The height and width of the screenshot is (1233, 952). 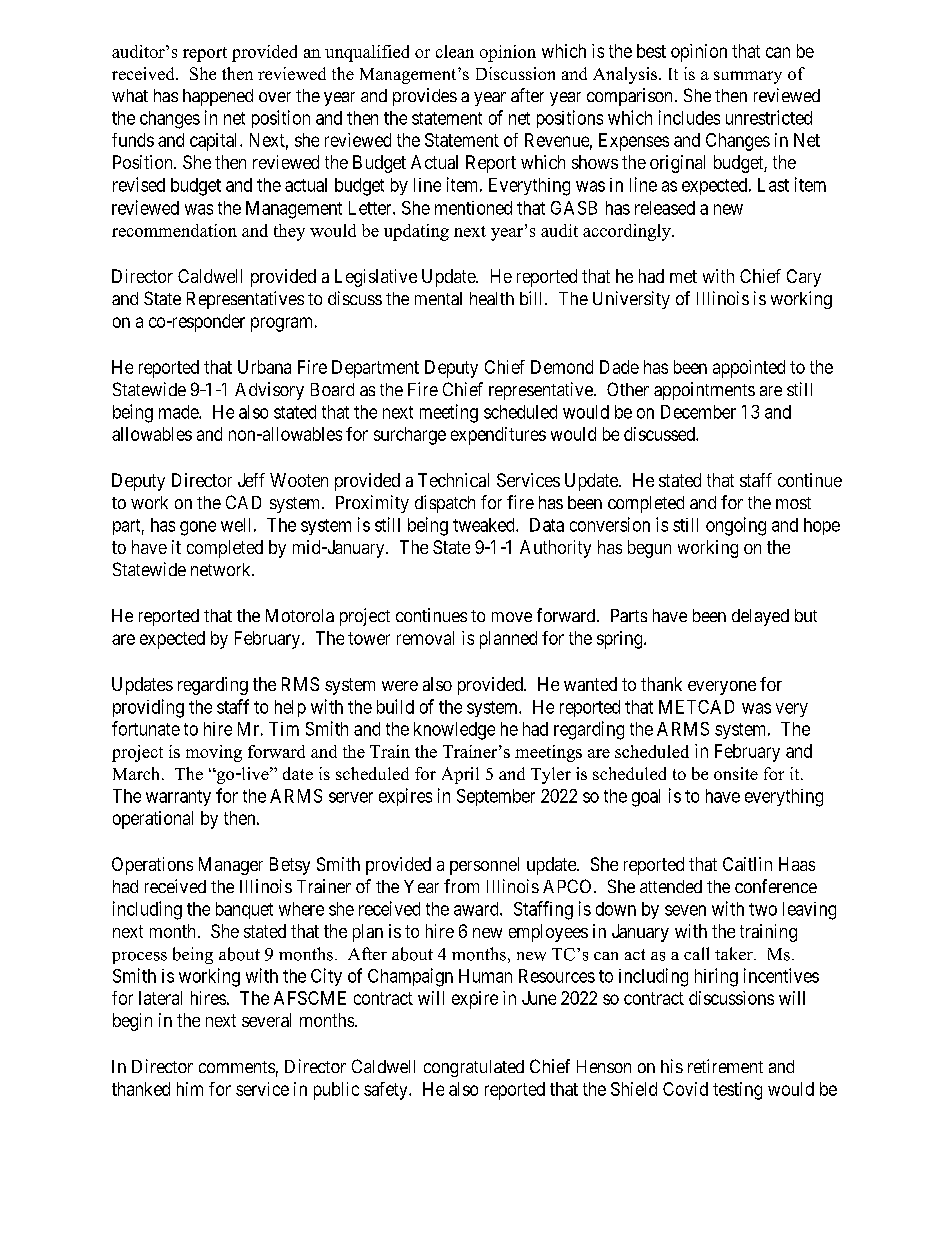 What do you see at coordinates (251, 480) in the screenshot?
I see `Jeff` at bounding box center [251, 480].
